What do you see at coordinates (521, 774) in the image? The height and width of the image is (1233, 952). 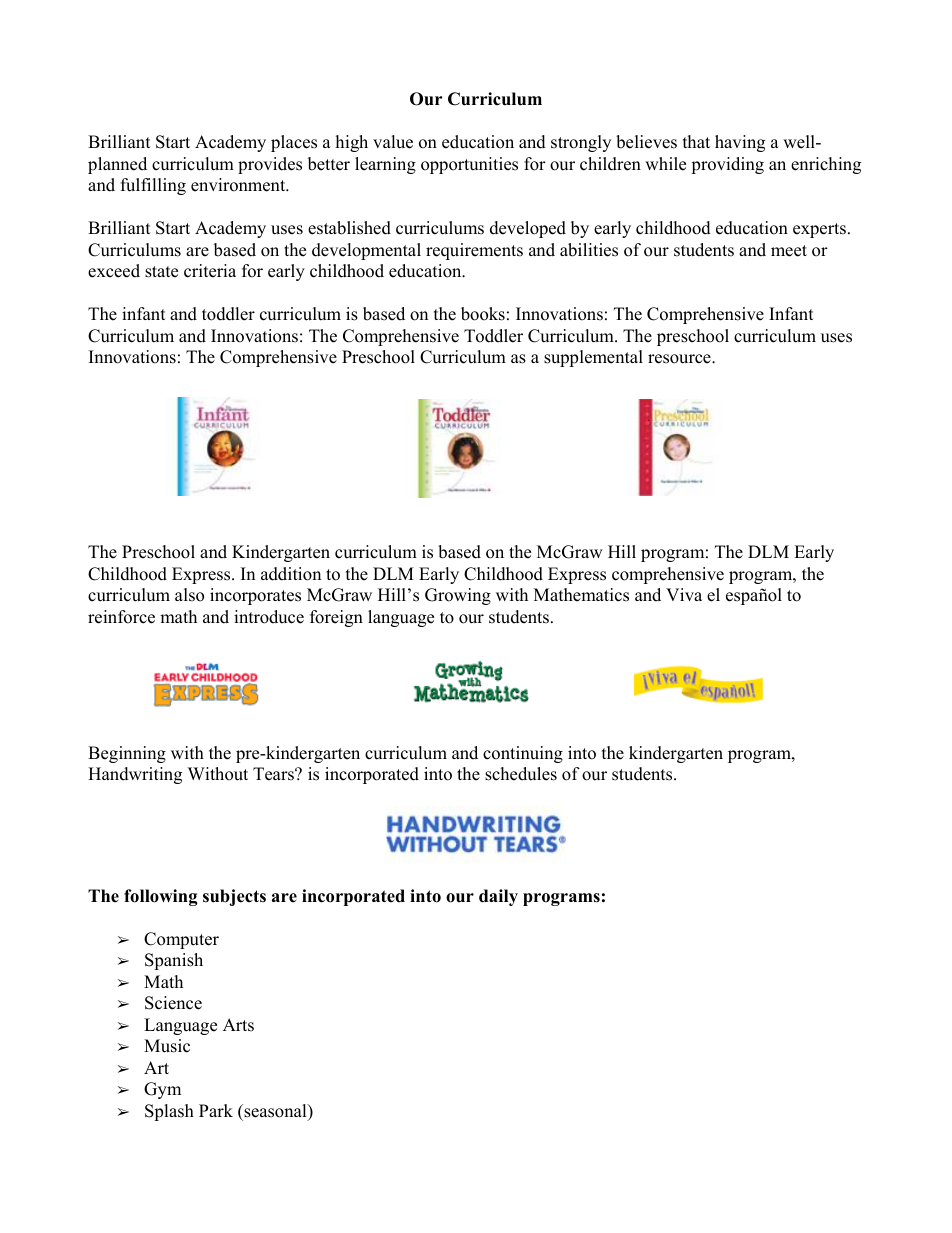 I see `schedules` at bounding box center [521, 774].
